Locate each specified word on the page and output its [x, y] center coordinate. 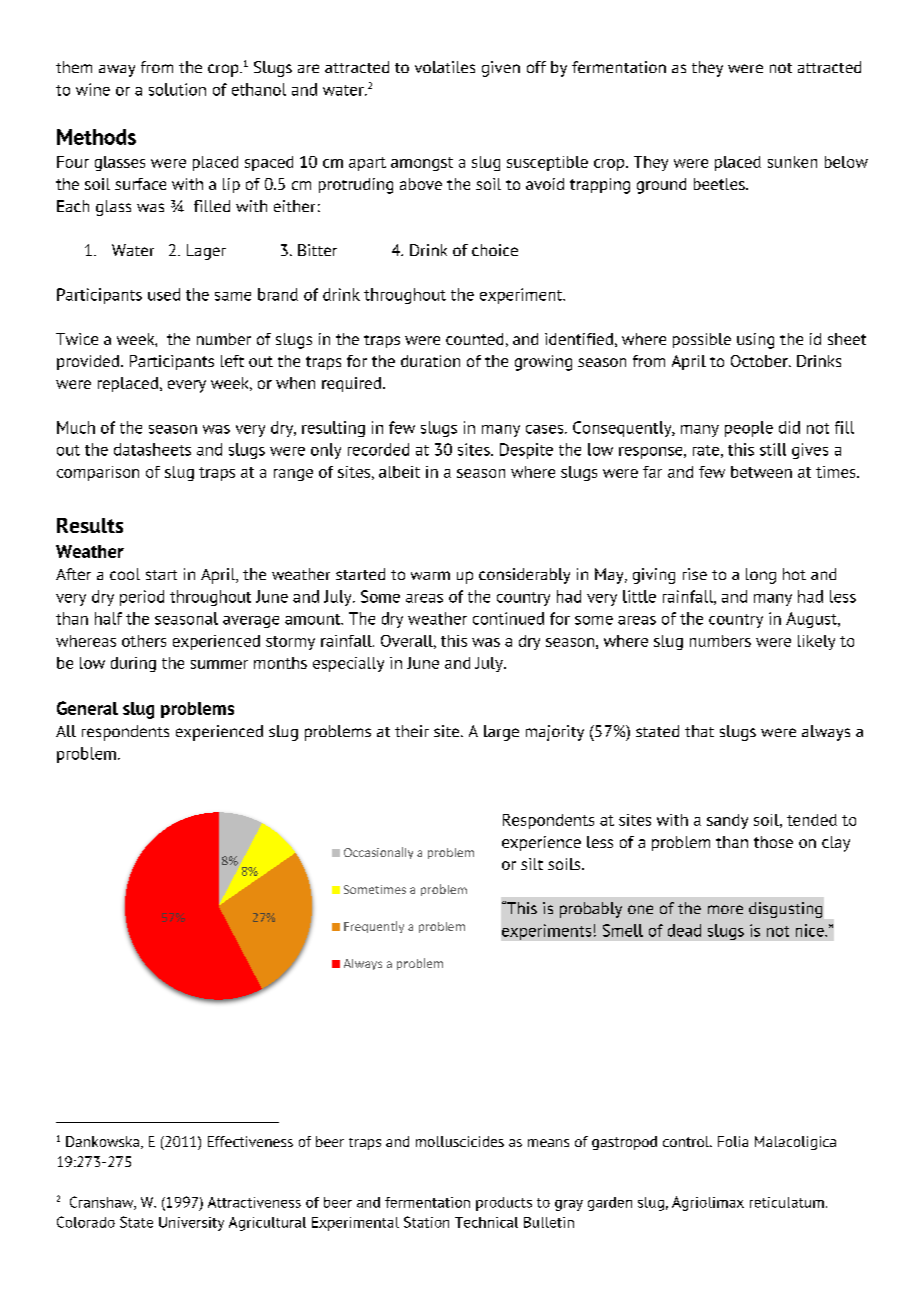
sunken [792, 162]
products [504, 1204]
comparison [98, 473]
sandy [727, 821]
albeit [399, 472]
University [191, 1224]
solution [177, 89]
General [87, 708]
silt [532, 864]
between [761, 472]
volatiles [445, 67]
